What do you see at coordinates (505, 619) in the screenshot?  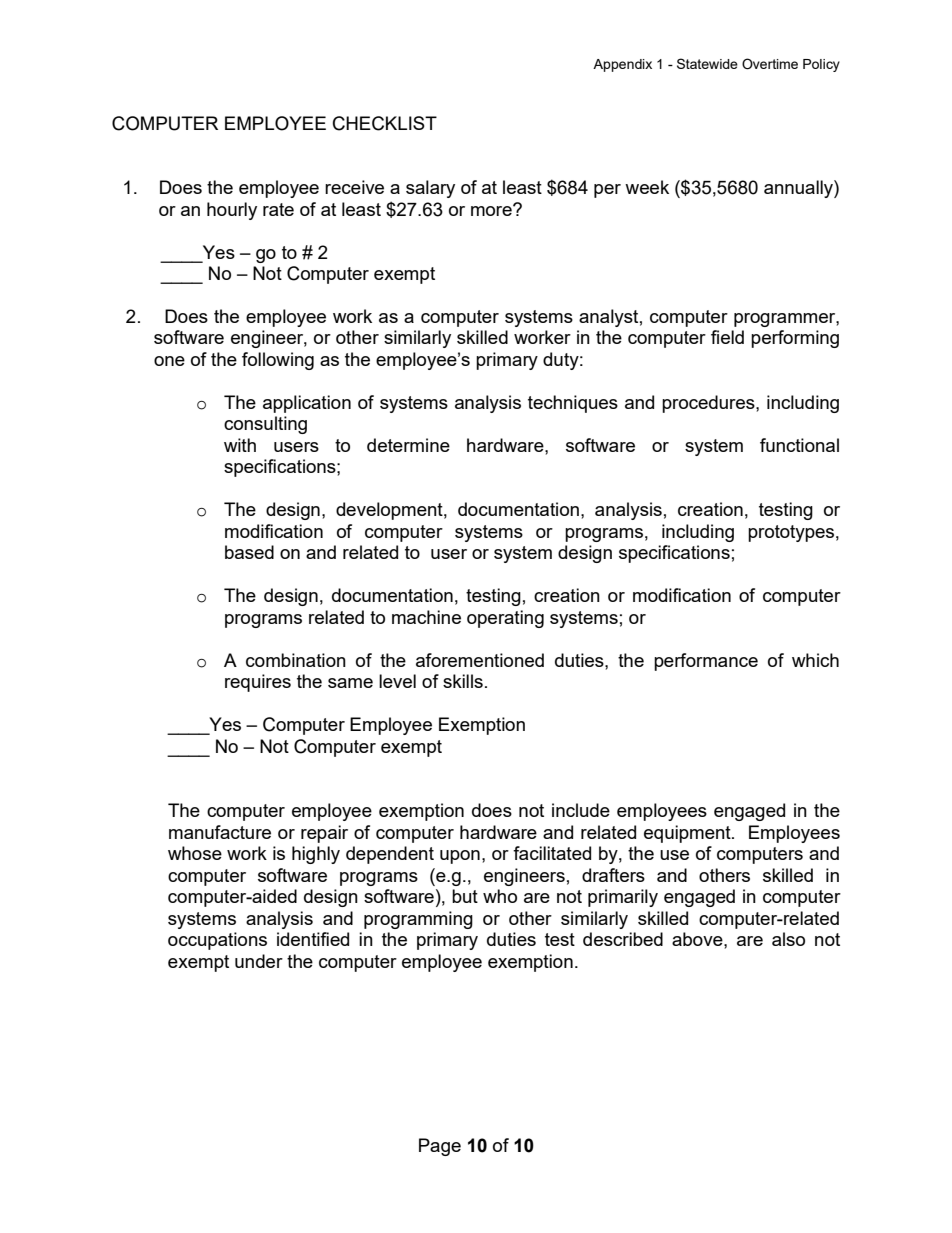 I see `operating` at bounding box center [505, 619].
